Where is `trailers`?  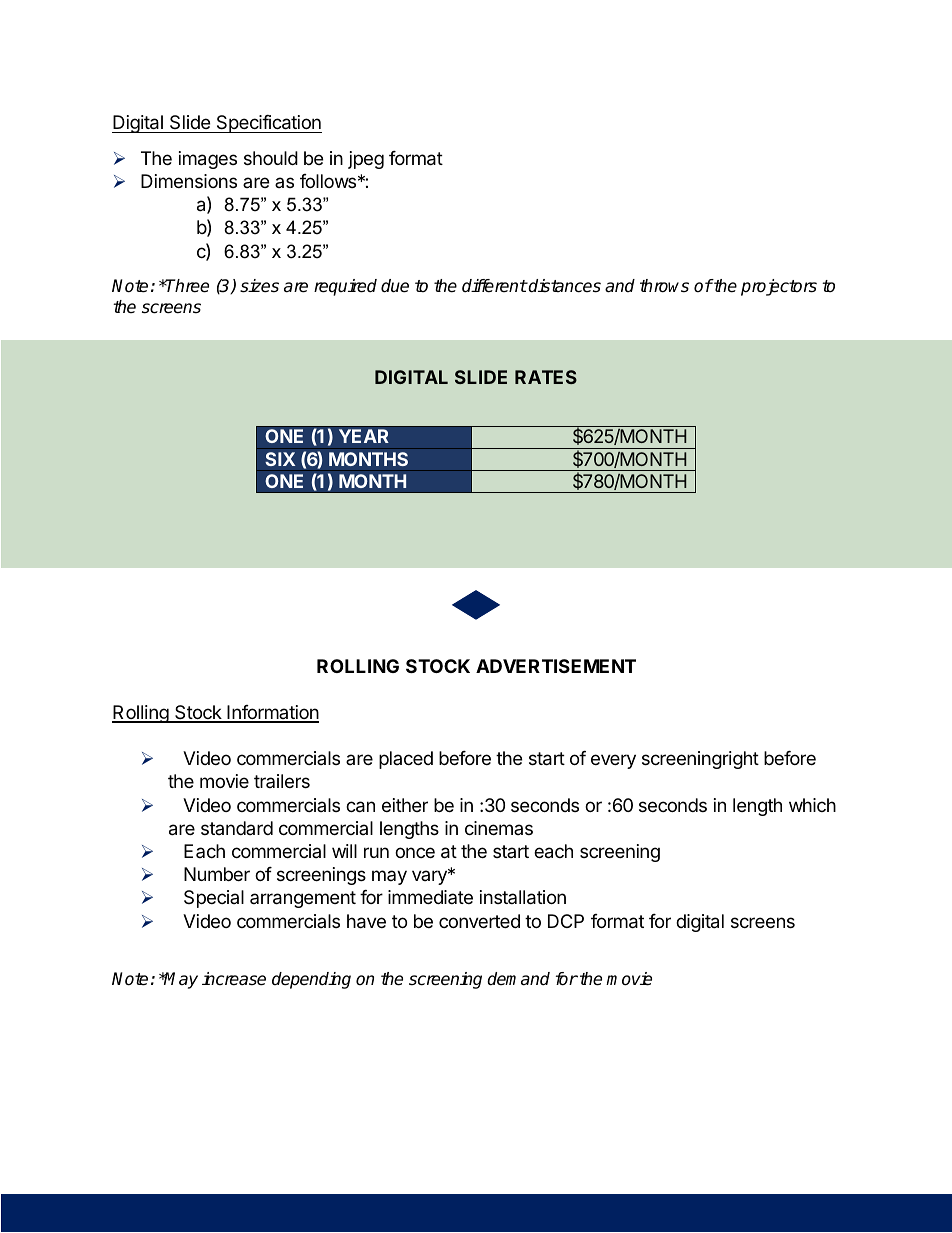
trailers is located at coordinates (282, 781).
